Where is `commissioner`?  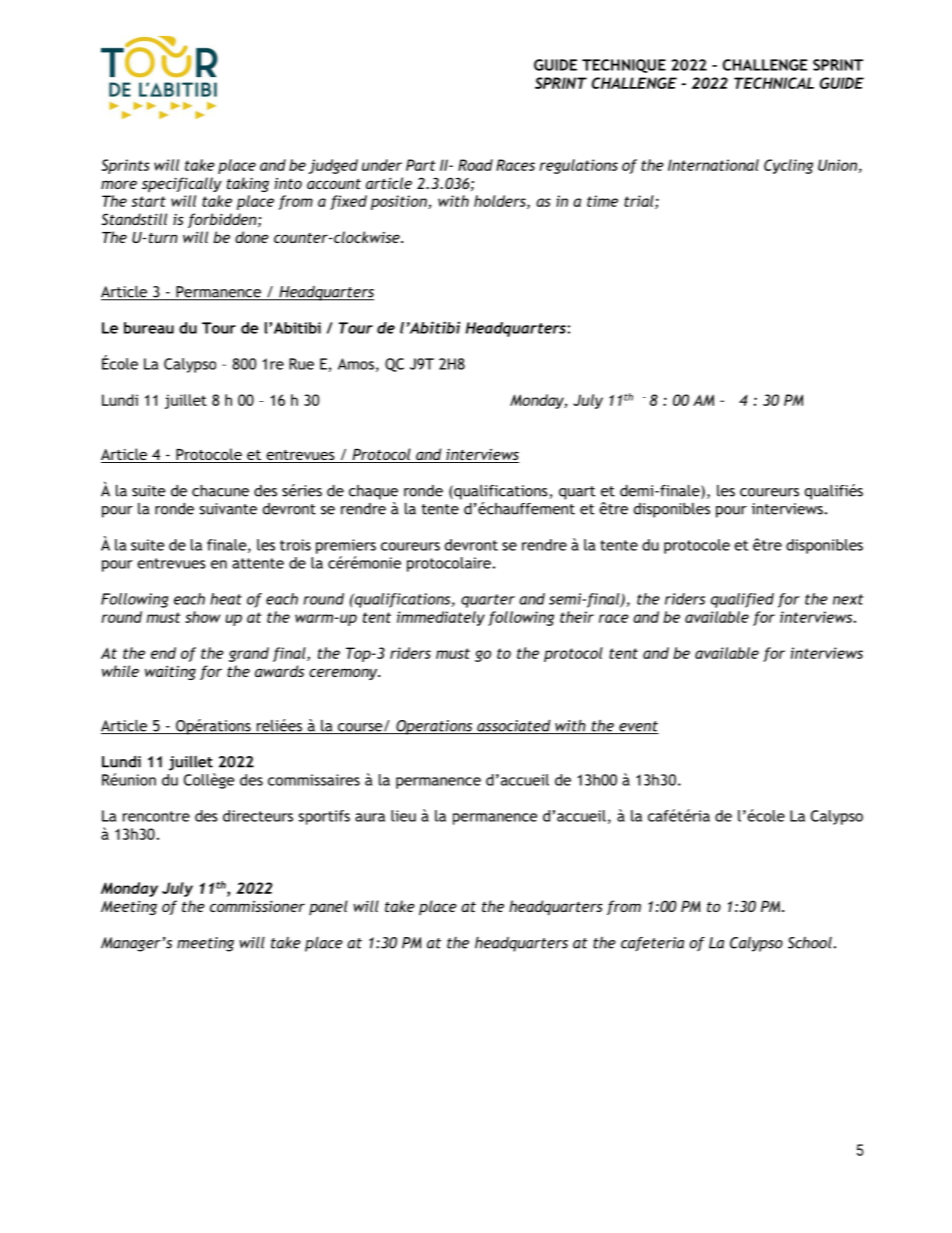
commissioner is located at coordinates (257, 906).
